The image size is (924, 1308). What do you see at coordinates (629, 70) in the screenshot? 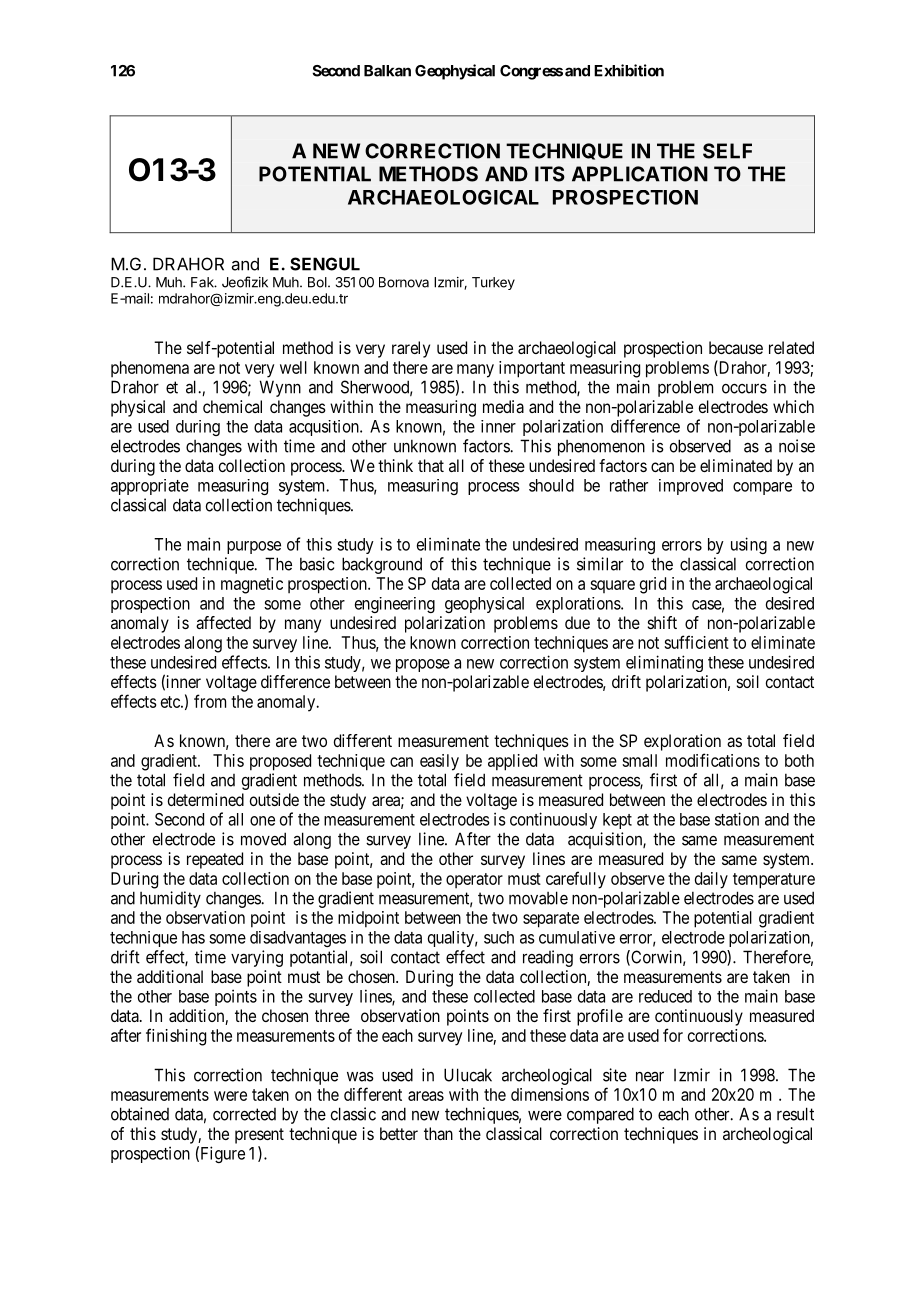
I see `Exhibition` at bounding box center [629, 70].
